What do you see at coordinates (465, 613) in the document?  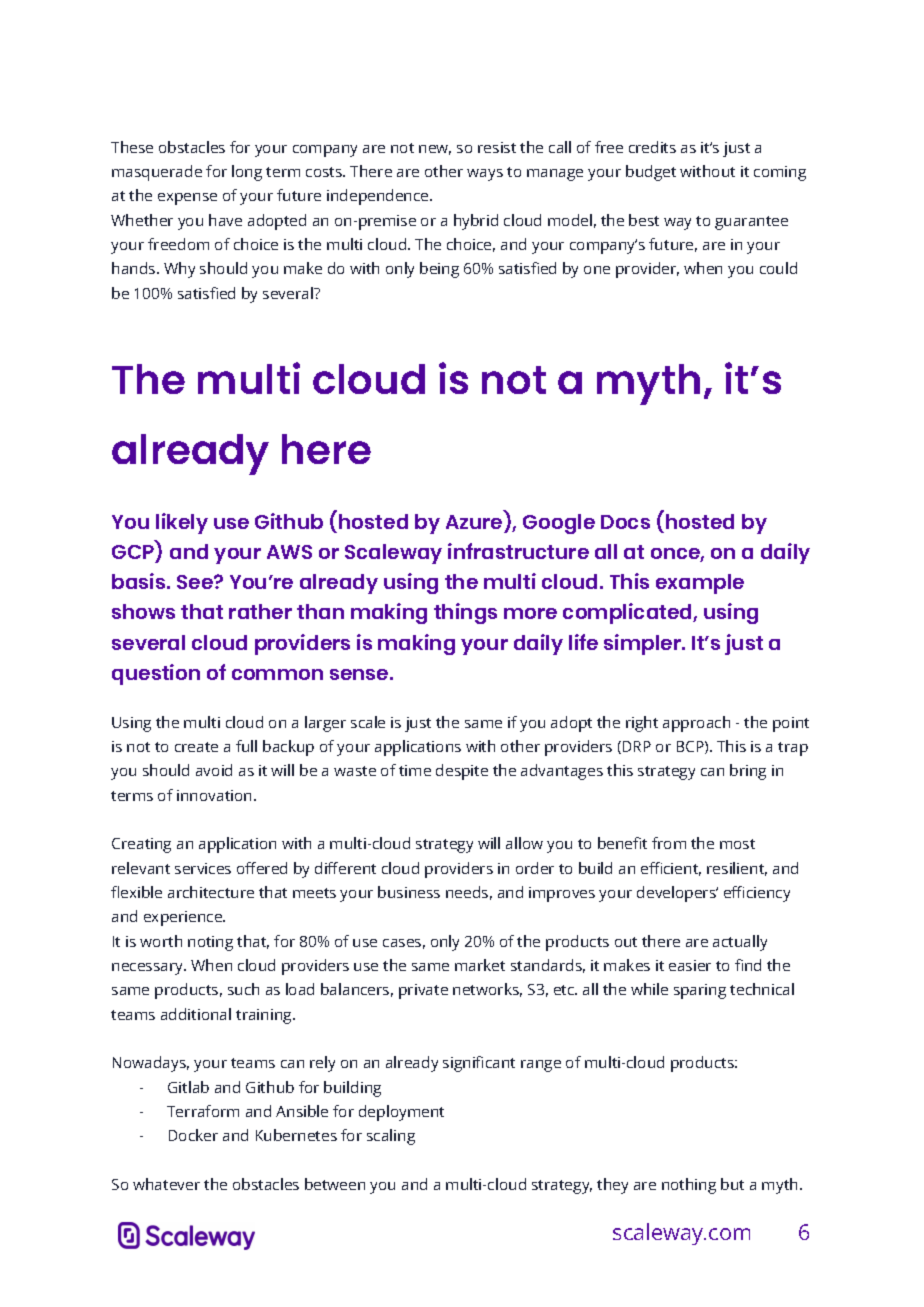 I see `things` at bounding box center [465, 613].
